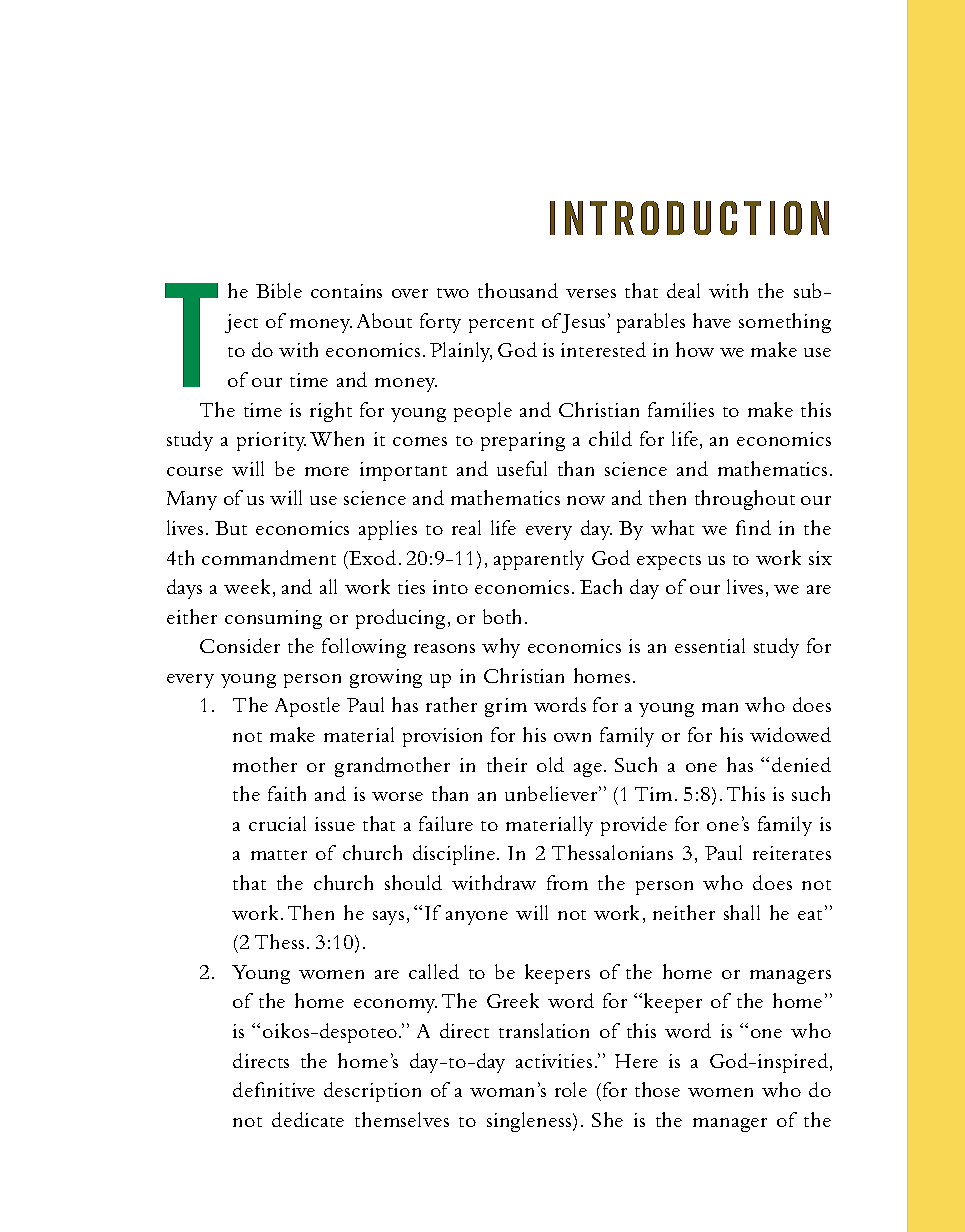 This page has width=965, height=1232. Describe the element at coordinates (455, 855) in the page. I see `discipline` at that location.
